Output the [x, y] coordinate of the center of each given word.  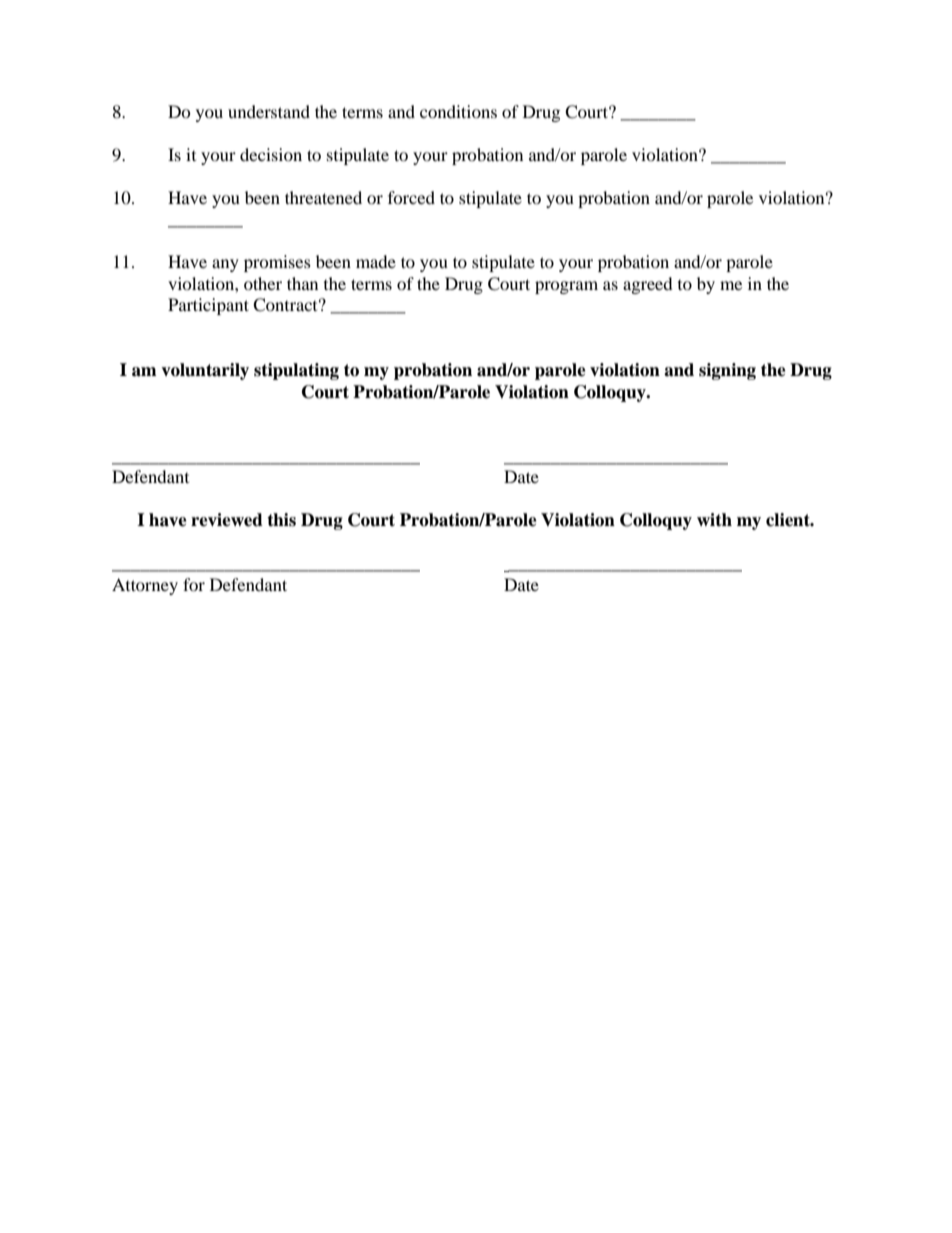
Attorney [145, 586]
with [714, 519]
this [281, 520]
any [225, 265]
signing [727, 371]
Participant [208, 306]
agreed [648, 285]
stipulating [296, 371]
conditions [458, 111]
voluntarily [205, 371]
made [376, 261]
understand [269, 111]
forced [411, 197]
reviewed [227, 520]
